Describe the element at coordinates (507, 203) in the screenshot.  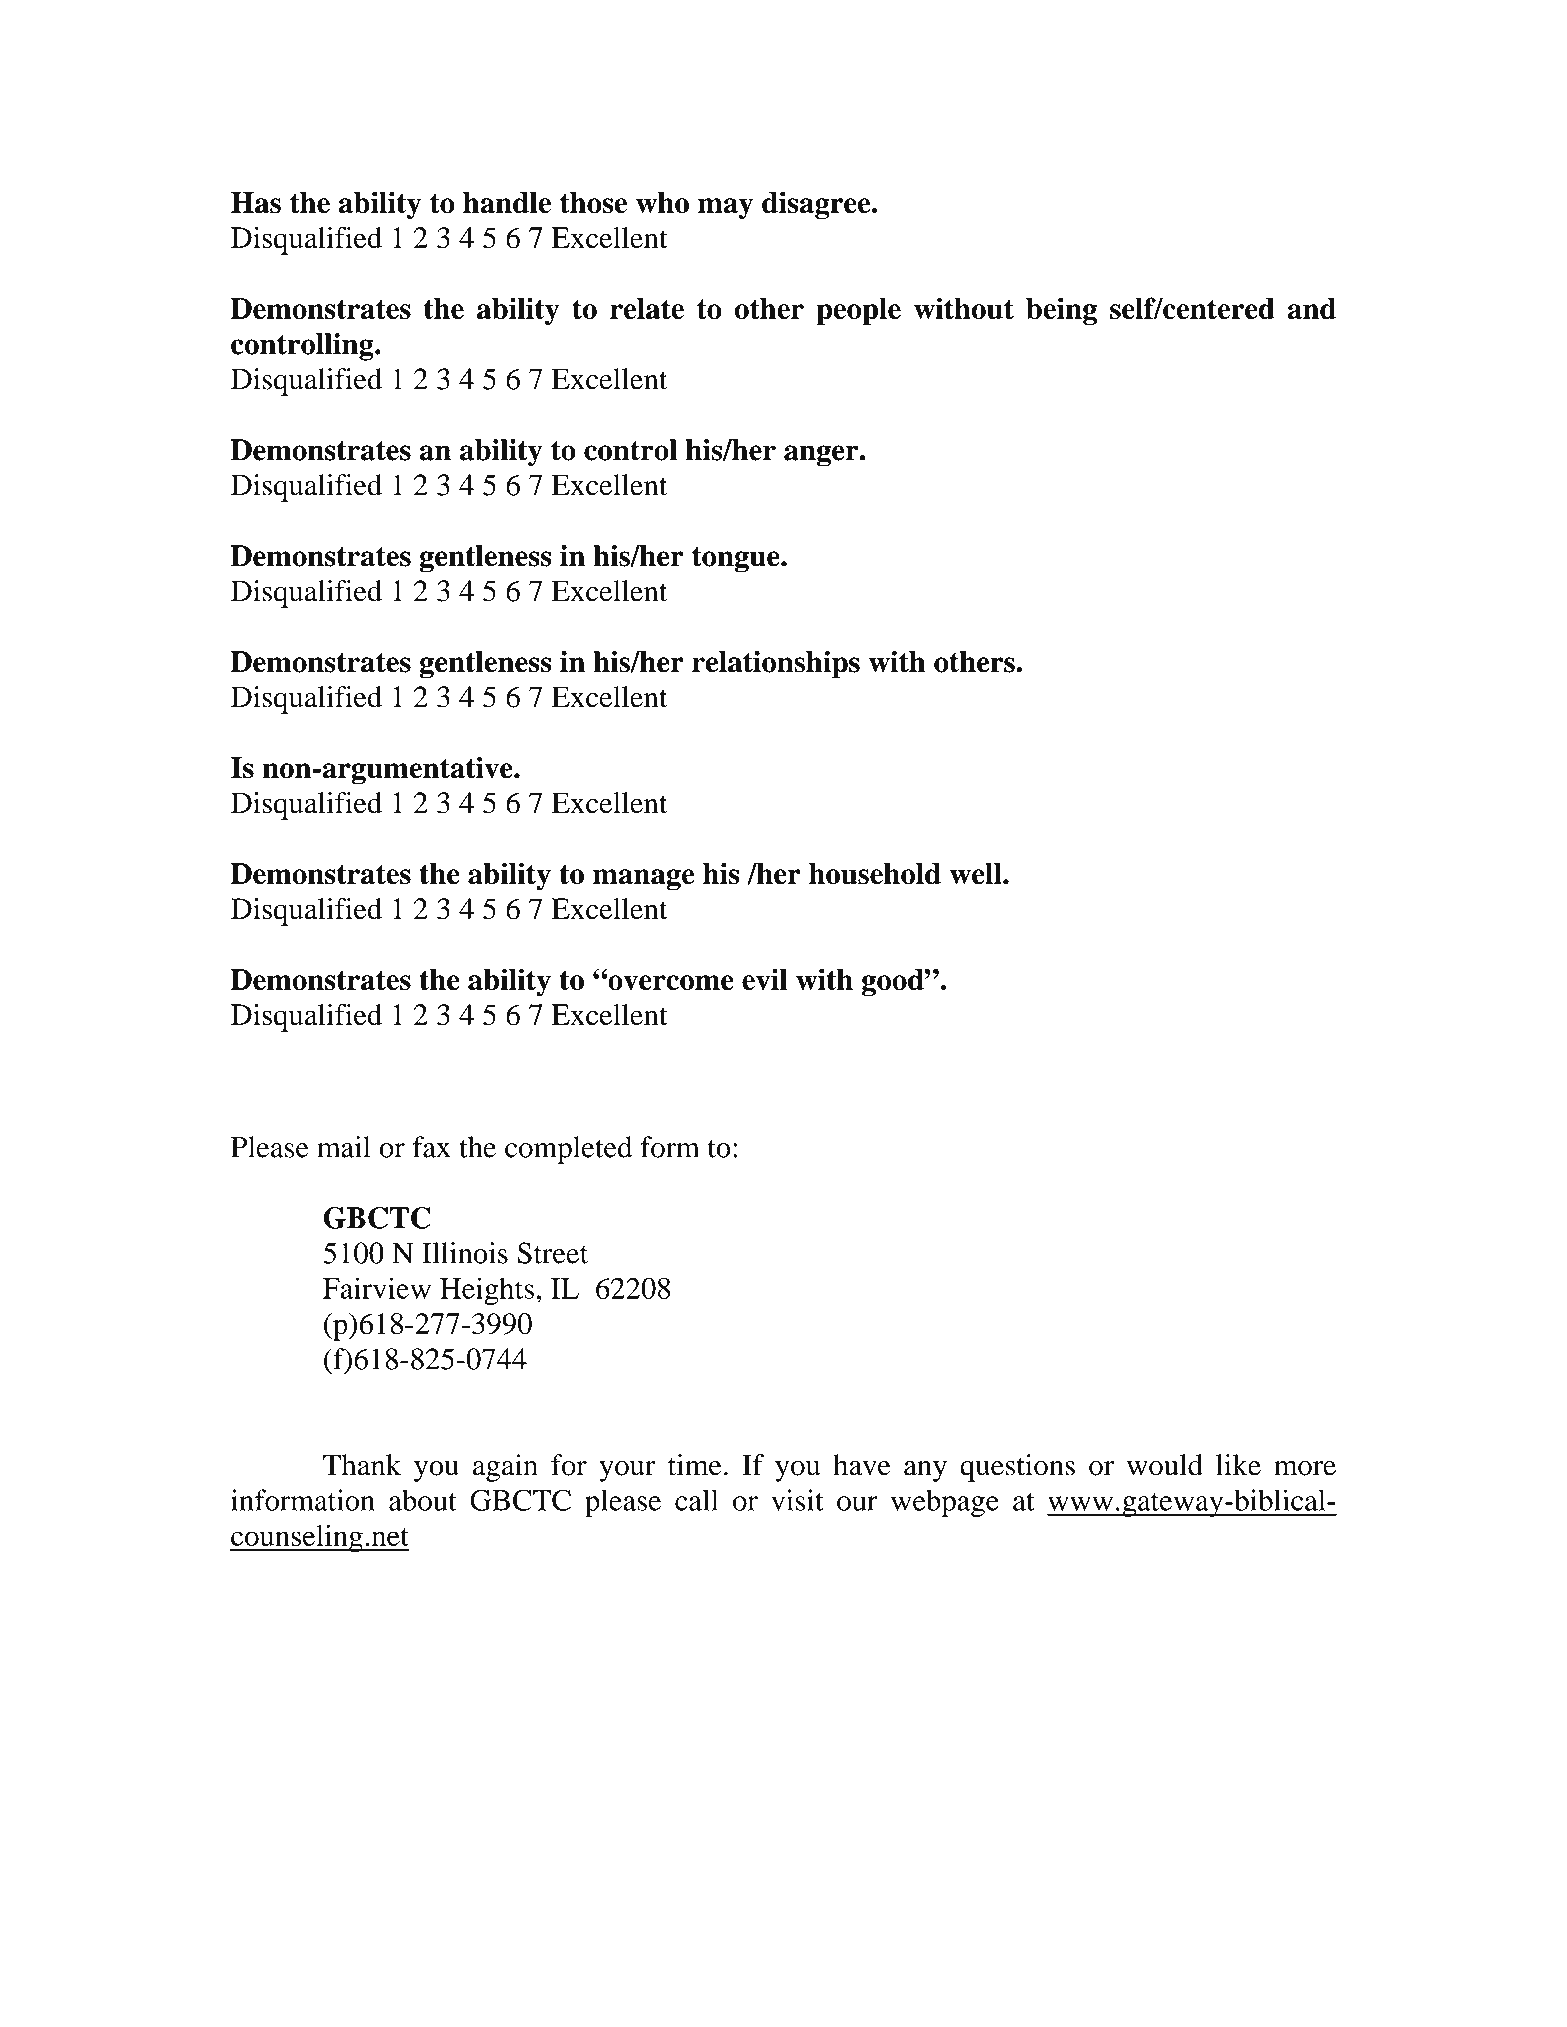
I see `handle` at that location.
